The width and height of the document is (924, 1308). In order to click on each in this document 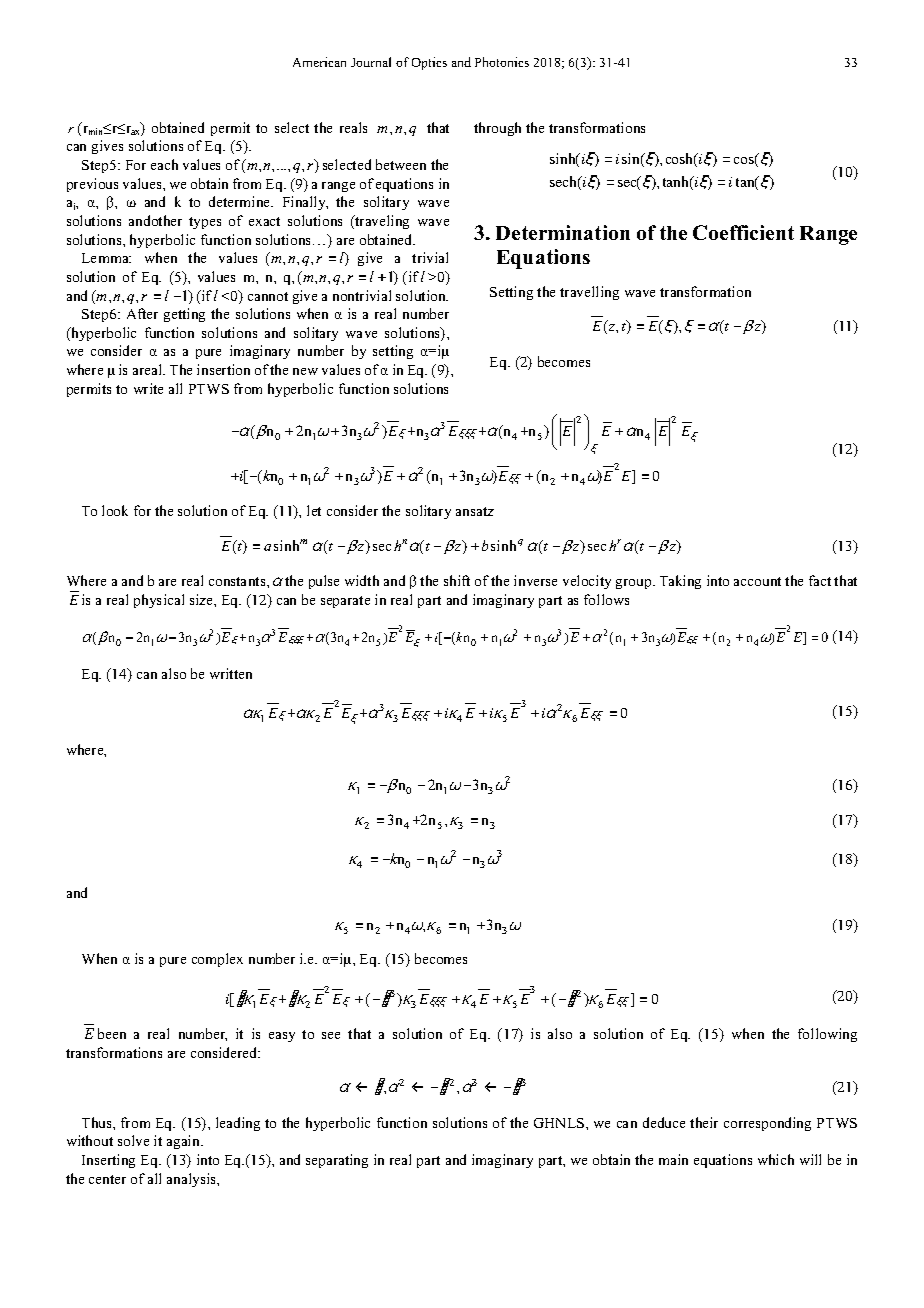, I will do `click(164, 164)`.
